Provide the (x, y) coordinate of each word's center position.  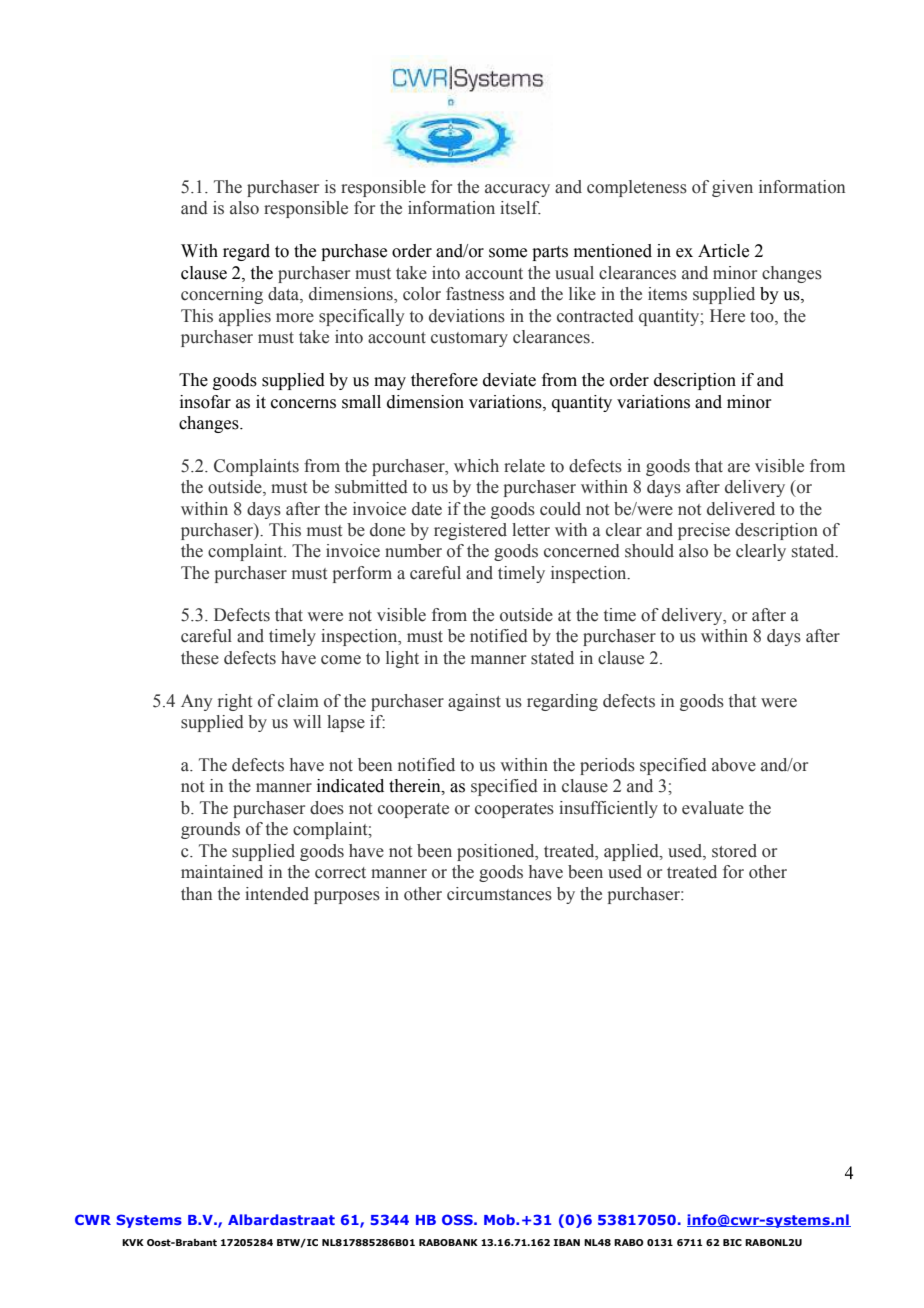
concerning (222, 295)
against (474, 702)
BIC (732, 1242)
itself (520, 208)
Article (723, 251)
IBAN (566, 1242)
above (734, 765)
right (235, 702)
